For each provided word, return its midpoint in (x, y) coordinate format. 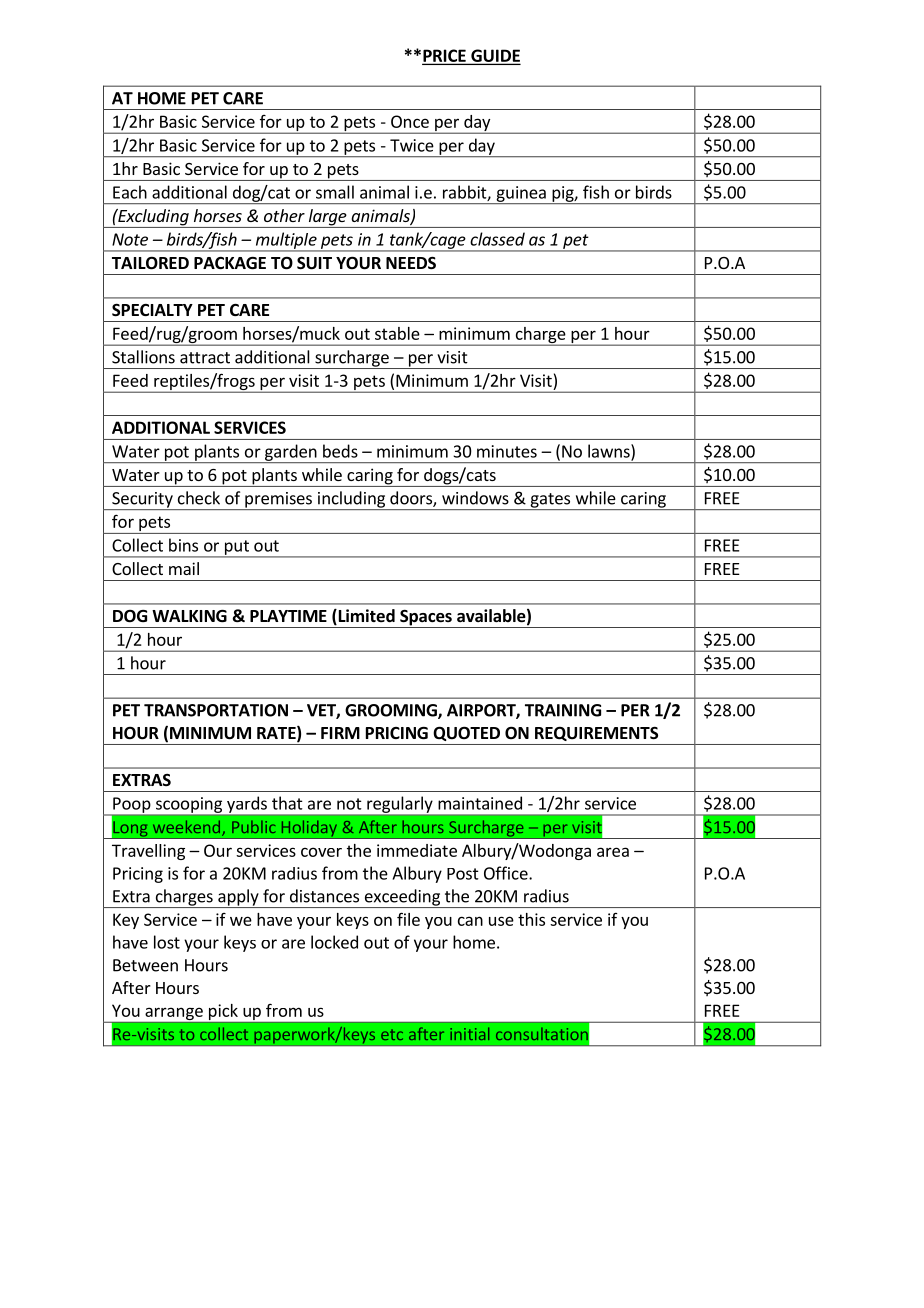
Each (130, 192)
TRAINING (563, 710)
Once (410, 121)
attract (205, 358)
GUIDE (494, 56)
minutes (507, 451)
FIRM (340, 733)
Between (145, 965)
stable (397, 333)
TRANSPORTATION (216, 710)
